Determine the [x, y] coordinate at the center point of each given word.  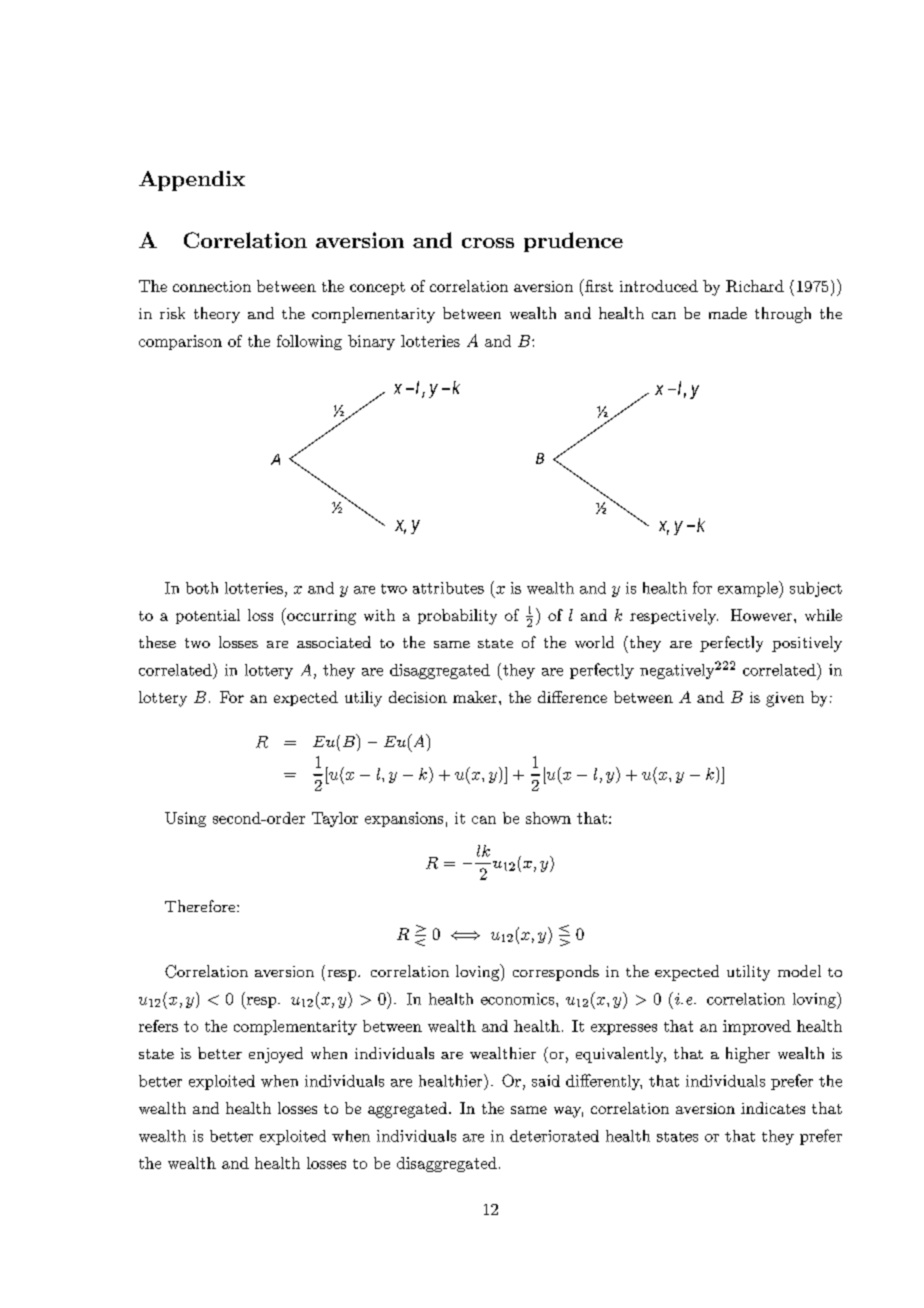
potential [208, 616]
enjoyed [276, 1055]
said [546, 1081]
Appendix [192, 181]
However [763, 615]
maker [476, 697]
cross [488, 243]
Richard [755, 286]
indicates [773, 1108]
